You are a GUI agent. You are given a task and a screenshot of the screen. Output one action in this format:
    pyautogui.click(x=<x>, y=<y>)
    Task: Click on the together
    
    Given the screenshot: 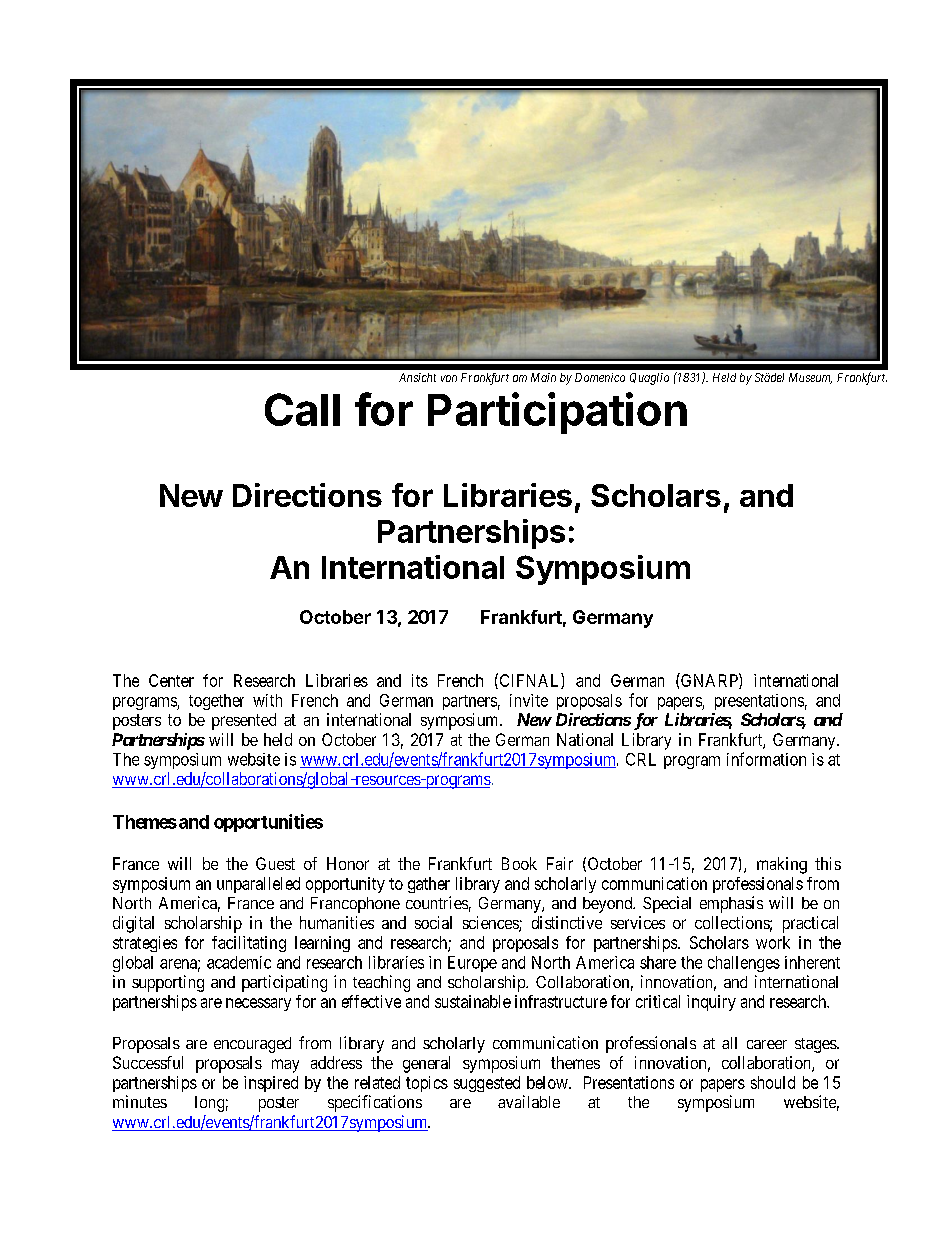 What is the action you would take?
    pyautogui.click(x=216, y=702)
